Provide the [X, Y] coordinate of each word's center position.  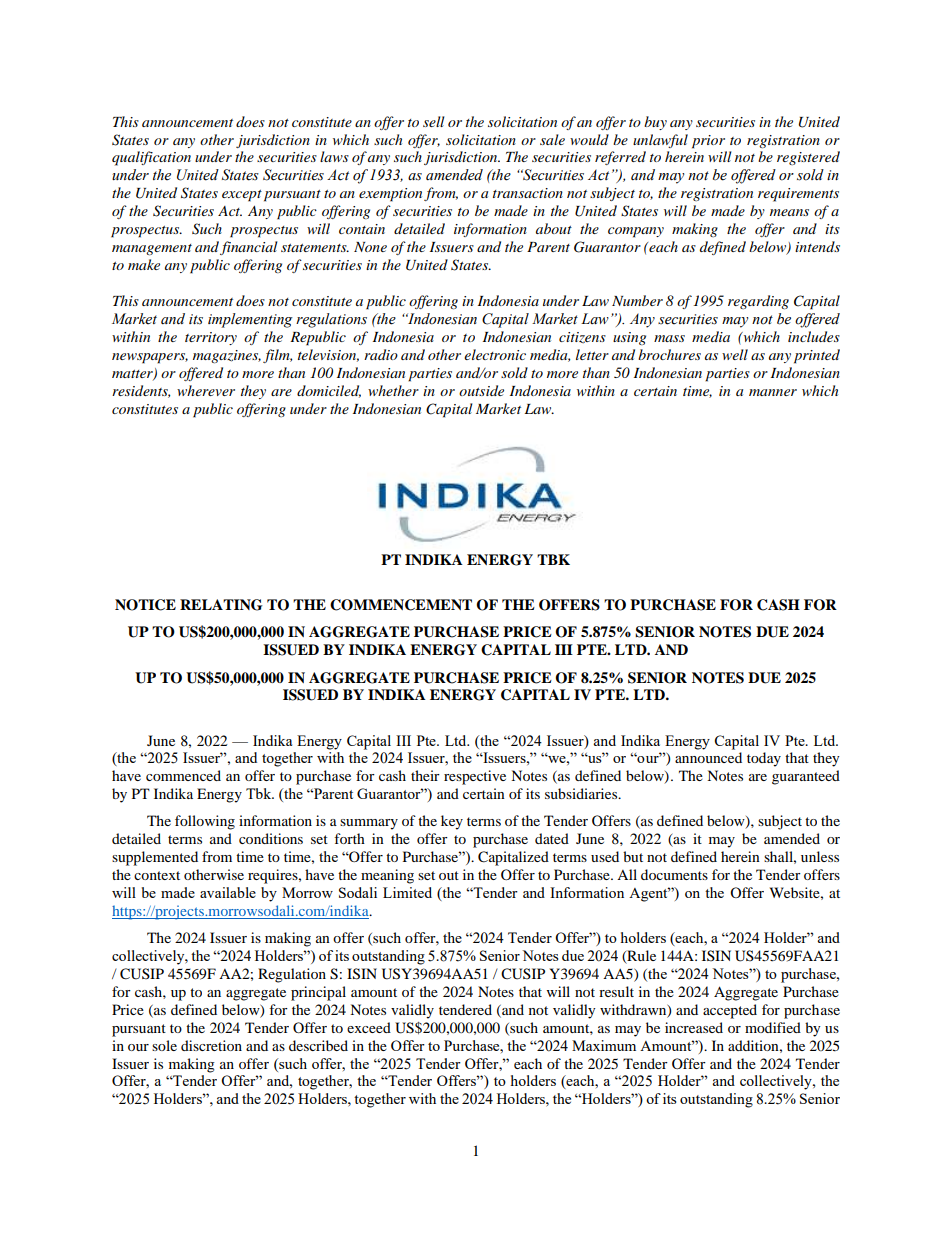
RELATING [221, 605]
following [205, 822]
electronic [495, 354]
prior [708, 142]
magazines [227, 356]
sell [433, 121]
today [764, 759]
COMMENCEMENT [401, 605]
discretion [211, 1045]
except [242, 196]
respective [475, 777]
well [735, 354]
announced [708, 757]
